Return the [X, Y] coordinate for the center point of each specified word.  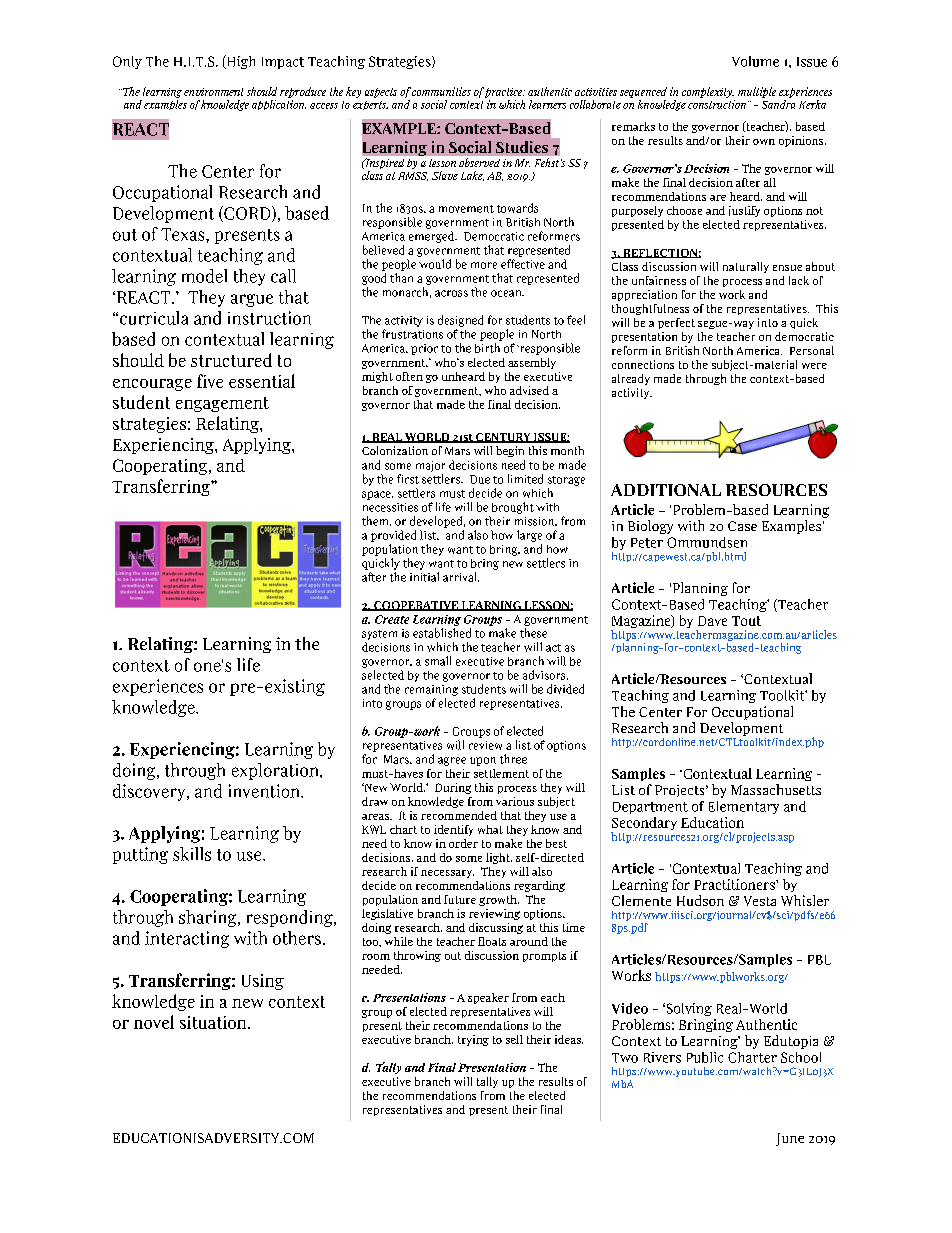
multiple [757, 92]
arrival [461, 577]
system [379, 635]
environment [213, 92]
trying [473, 1040]
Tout [746, 621]
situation [214, 1022]
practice [505, 93]
